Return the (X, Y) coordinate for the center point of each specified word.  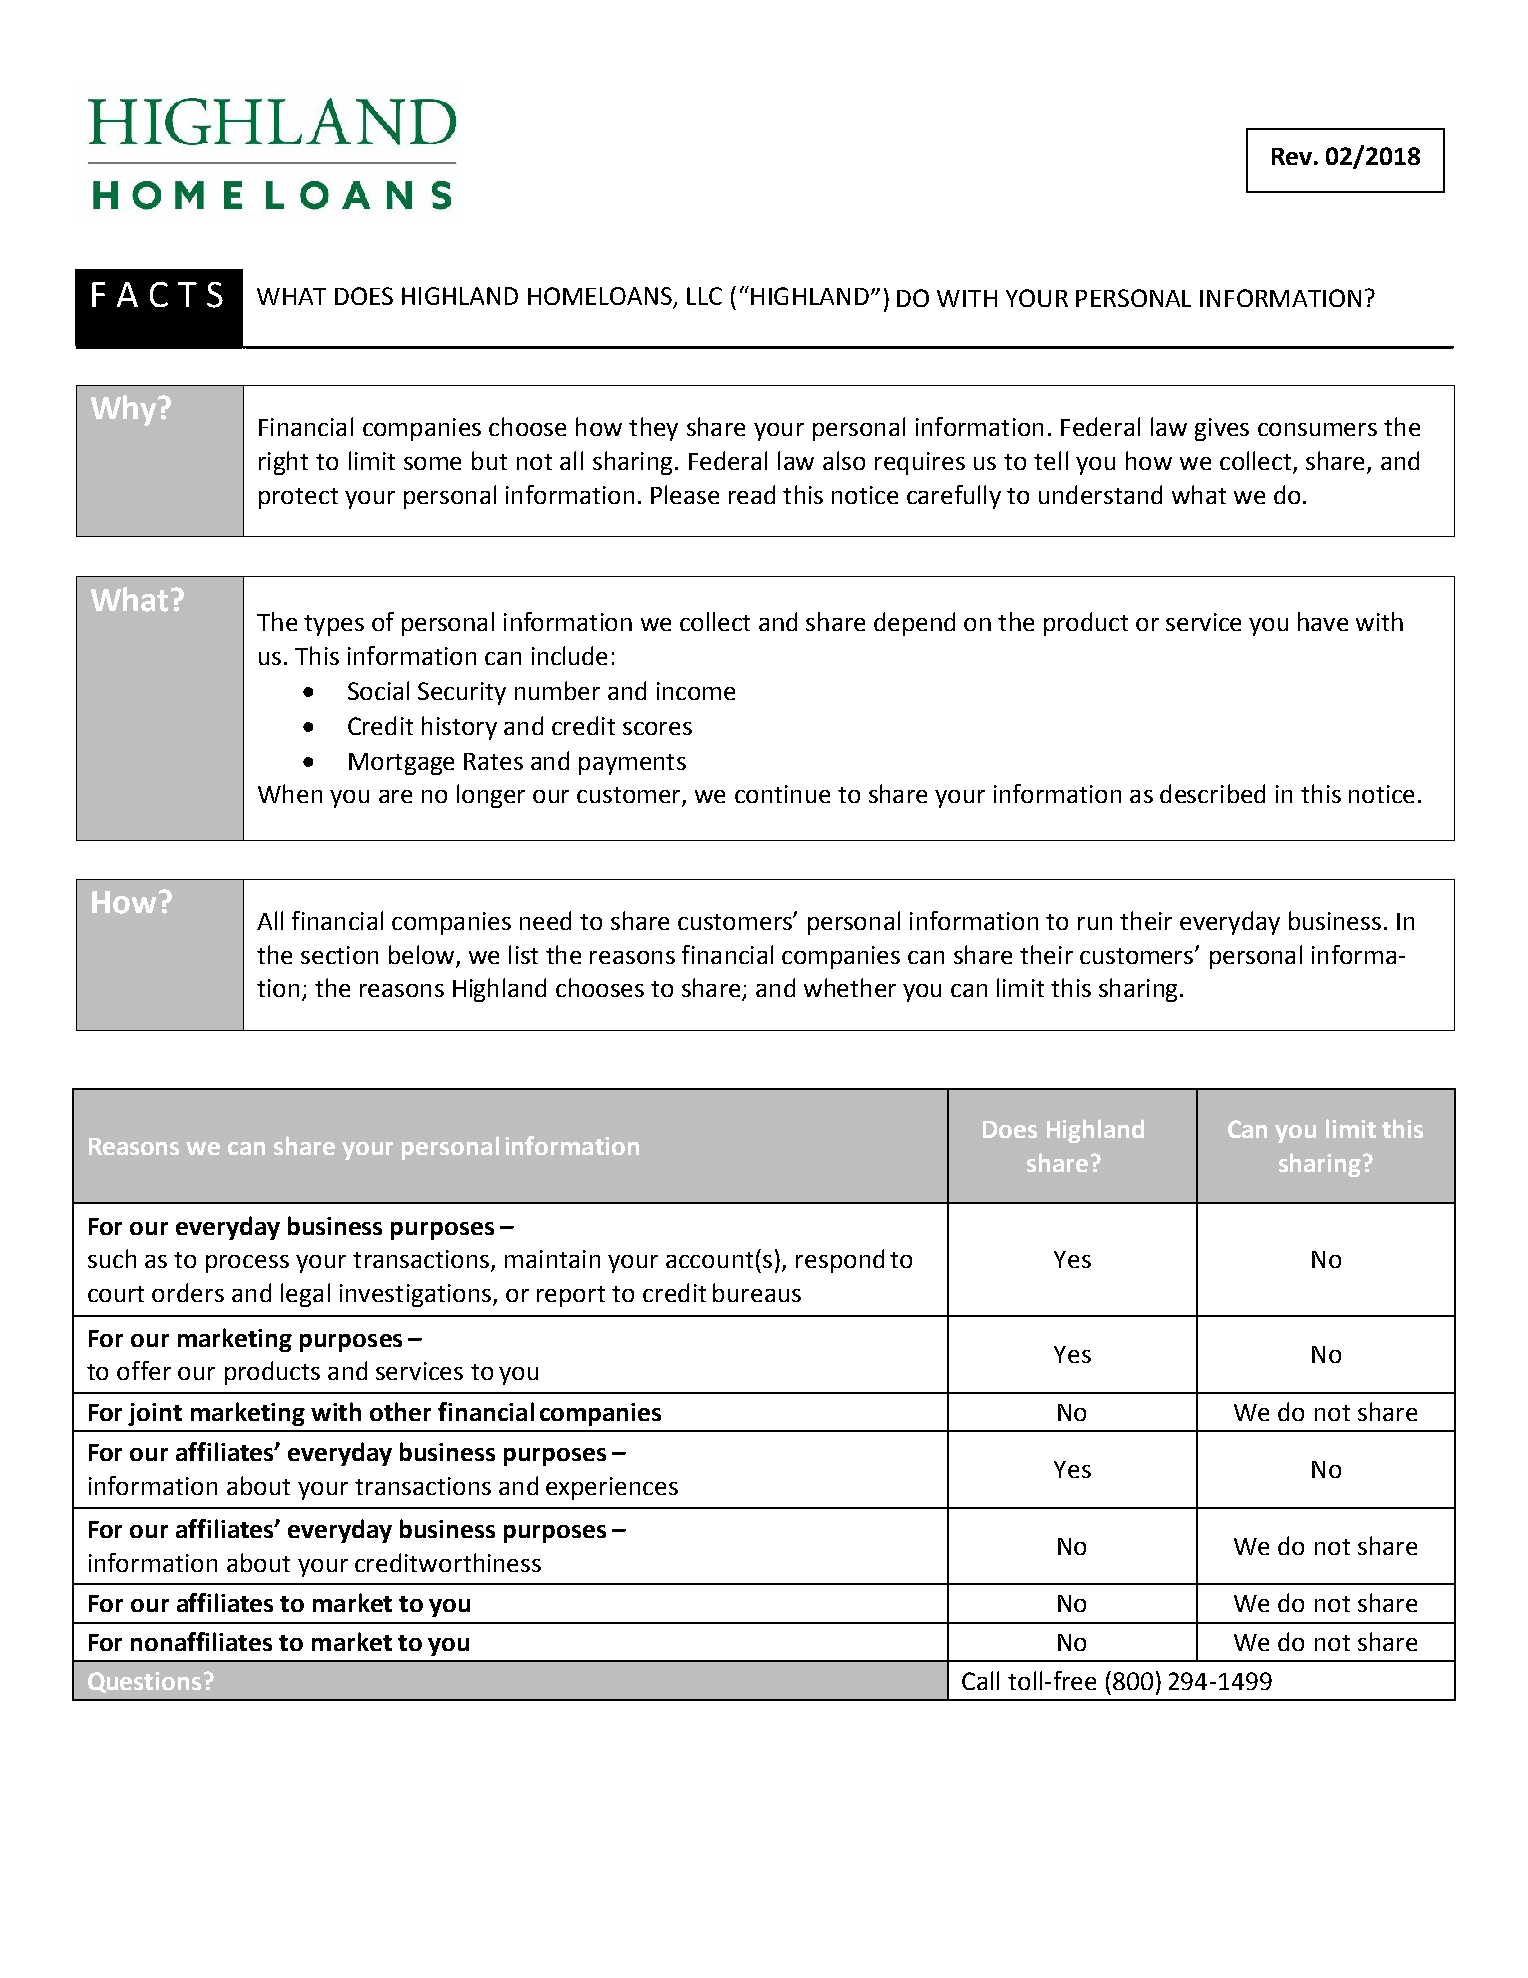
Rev (1292, 156)
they (653, 429)
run (1095, 923)
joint (155, 1414)
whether (850, 987)
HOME (562, 296)
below (421, 954)
